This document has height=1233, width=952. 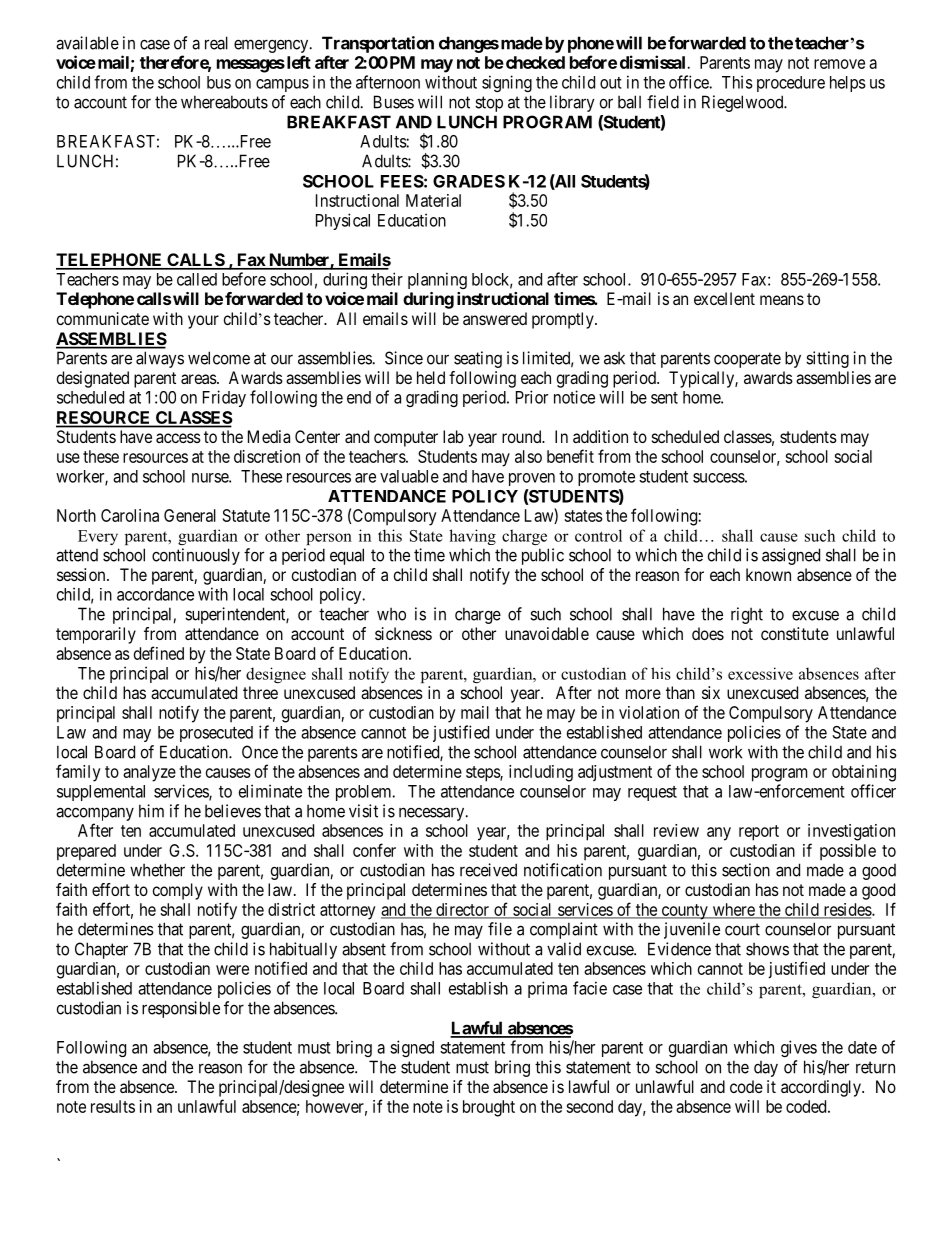 I want to click on him, so click(x=151, y=811).
